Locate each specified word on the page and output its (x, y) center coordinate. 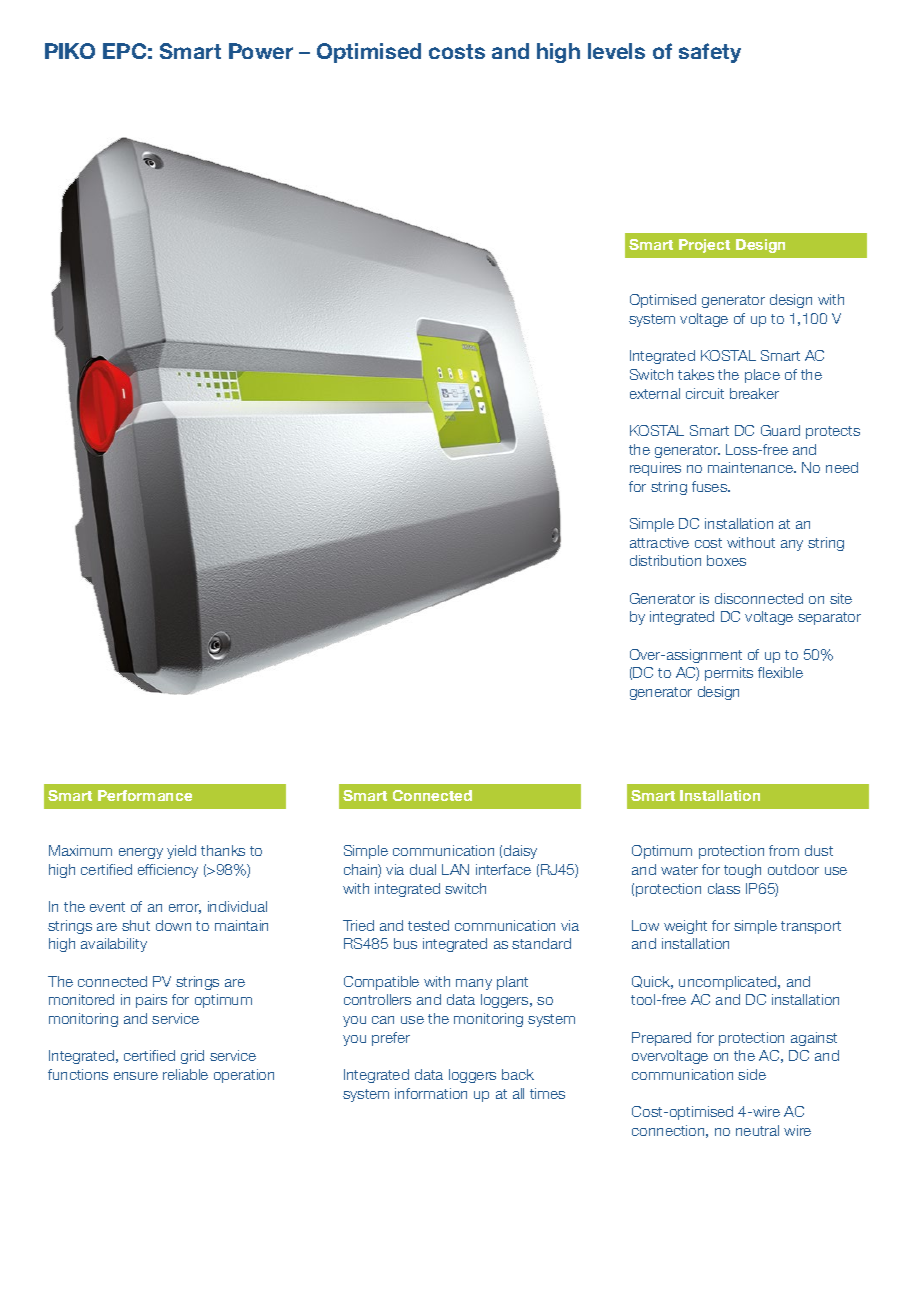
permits (729, 674)
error (185, 909)
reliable (185, 1074)
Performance (145, 795)
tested (428, 925)
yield (181, 852)
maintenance (752, 467)
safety (710, 53)
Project (704, 246)
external (655, 393)
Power (261, 51)
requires (655, 469)
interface (503, 869)
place (762, 376)
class (724, 888)
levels (616, 51)
